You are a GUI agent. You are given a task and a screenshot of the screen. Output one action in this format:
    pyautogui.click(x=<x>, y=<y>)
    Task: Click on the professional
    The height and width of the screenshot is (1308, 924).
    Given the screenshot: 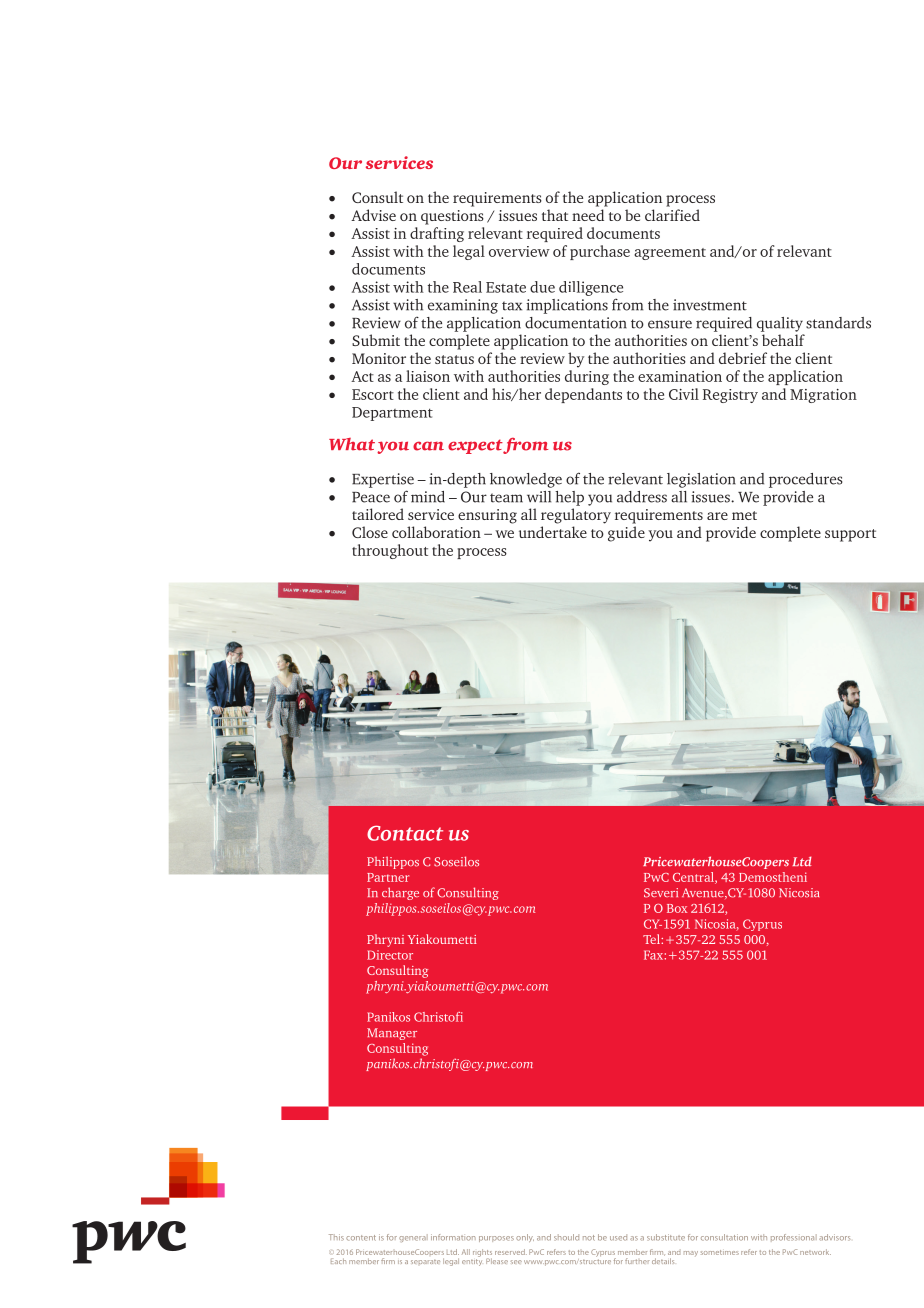 What is the action you would take?
    pyautogui.click(x=794, y=1238)
